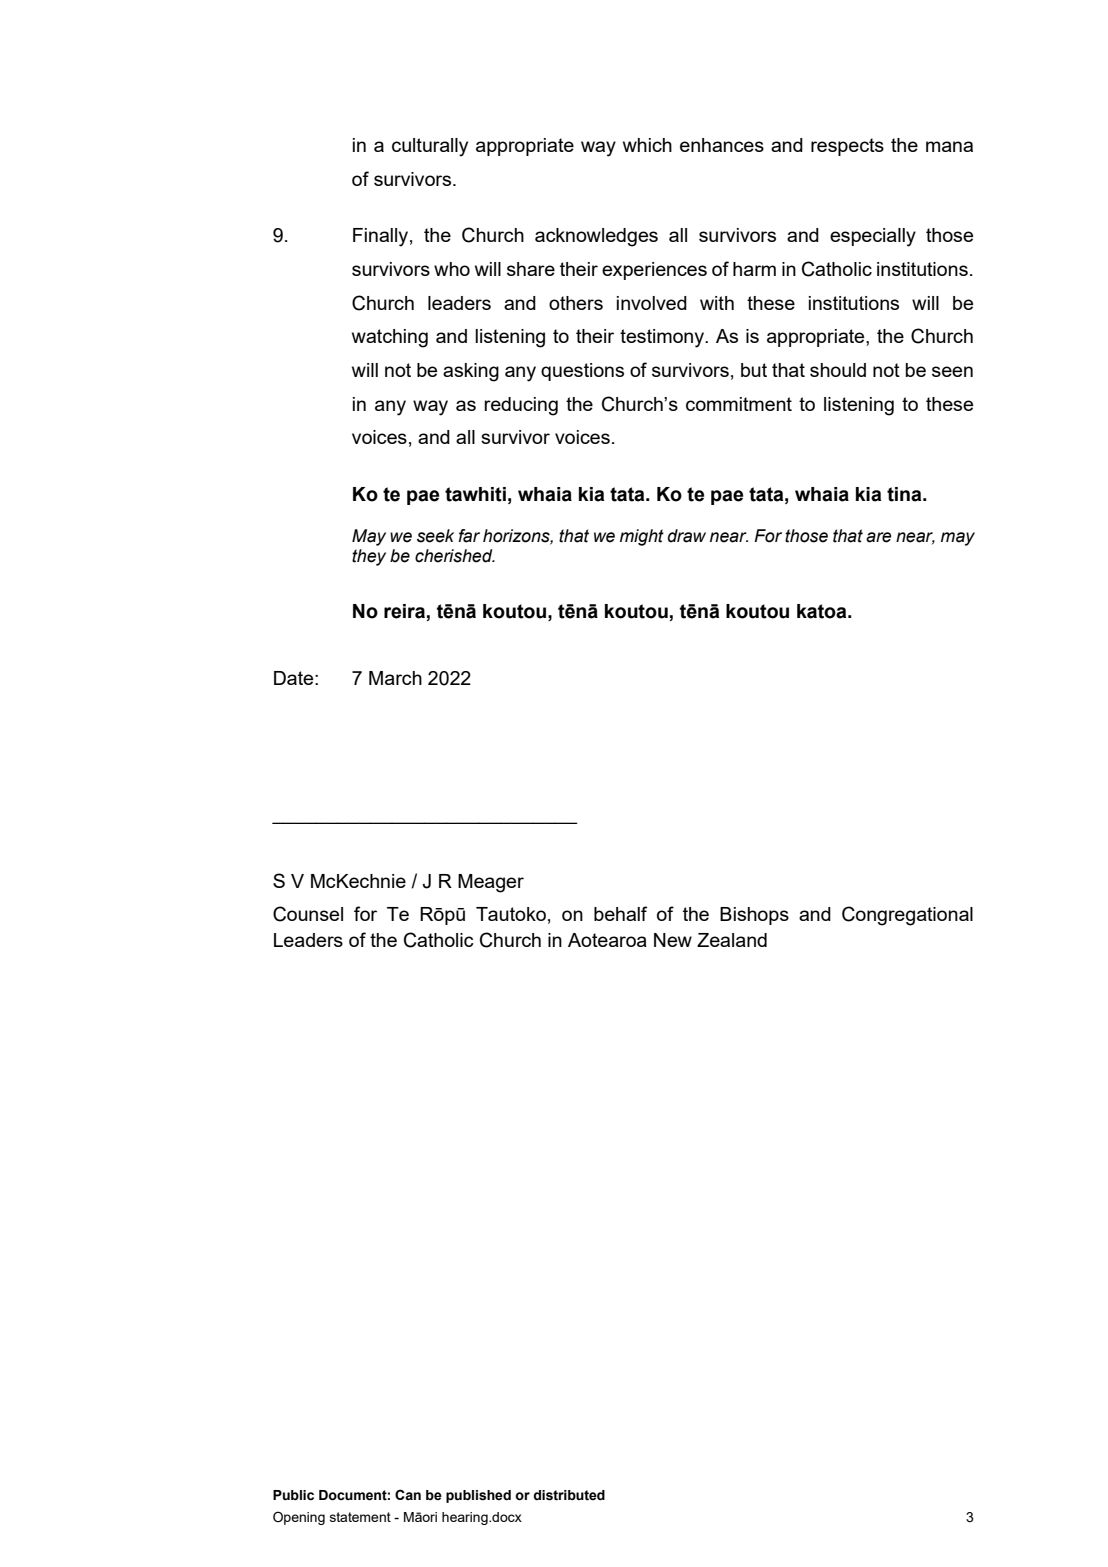 Image resolution: width=1108 pixels, height=1567 pixels. What do you see at coordinates (569, 1495) in the screenshot?
I see `distributed` at bounding box center [569, 1495].
